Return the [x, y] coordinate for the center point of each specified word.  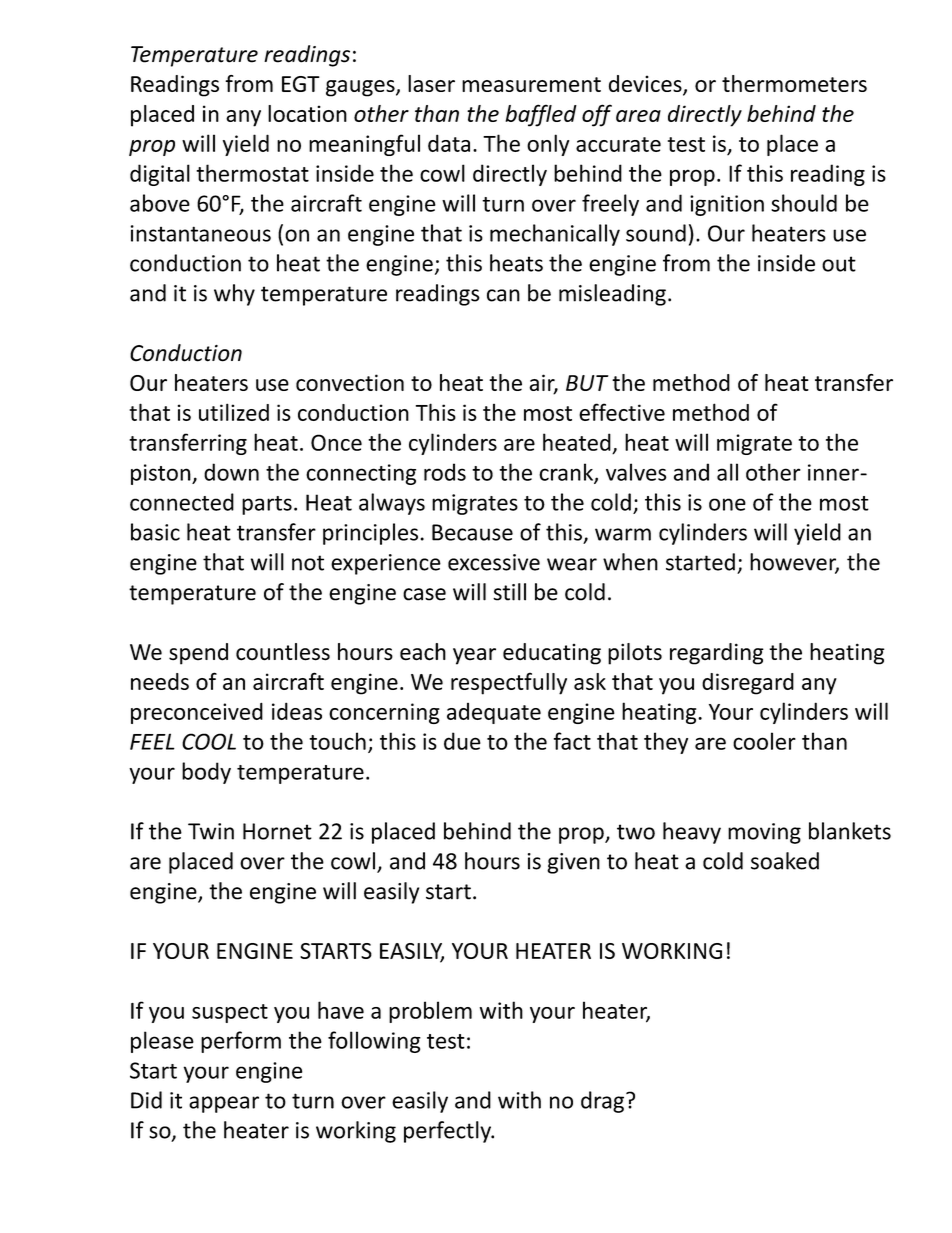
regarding [717, 654]
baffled [541, 115]
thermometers [794, 83]
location [307, 113]
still [509, 592]
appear [224, 1104]
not [308, 563]
